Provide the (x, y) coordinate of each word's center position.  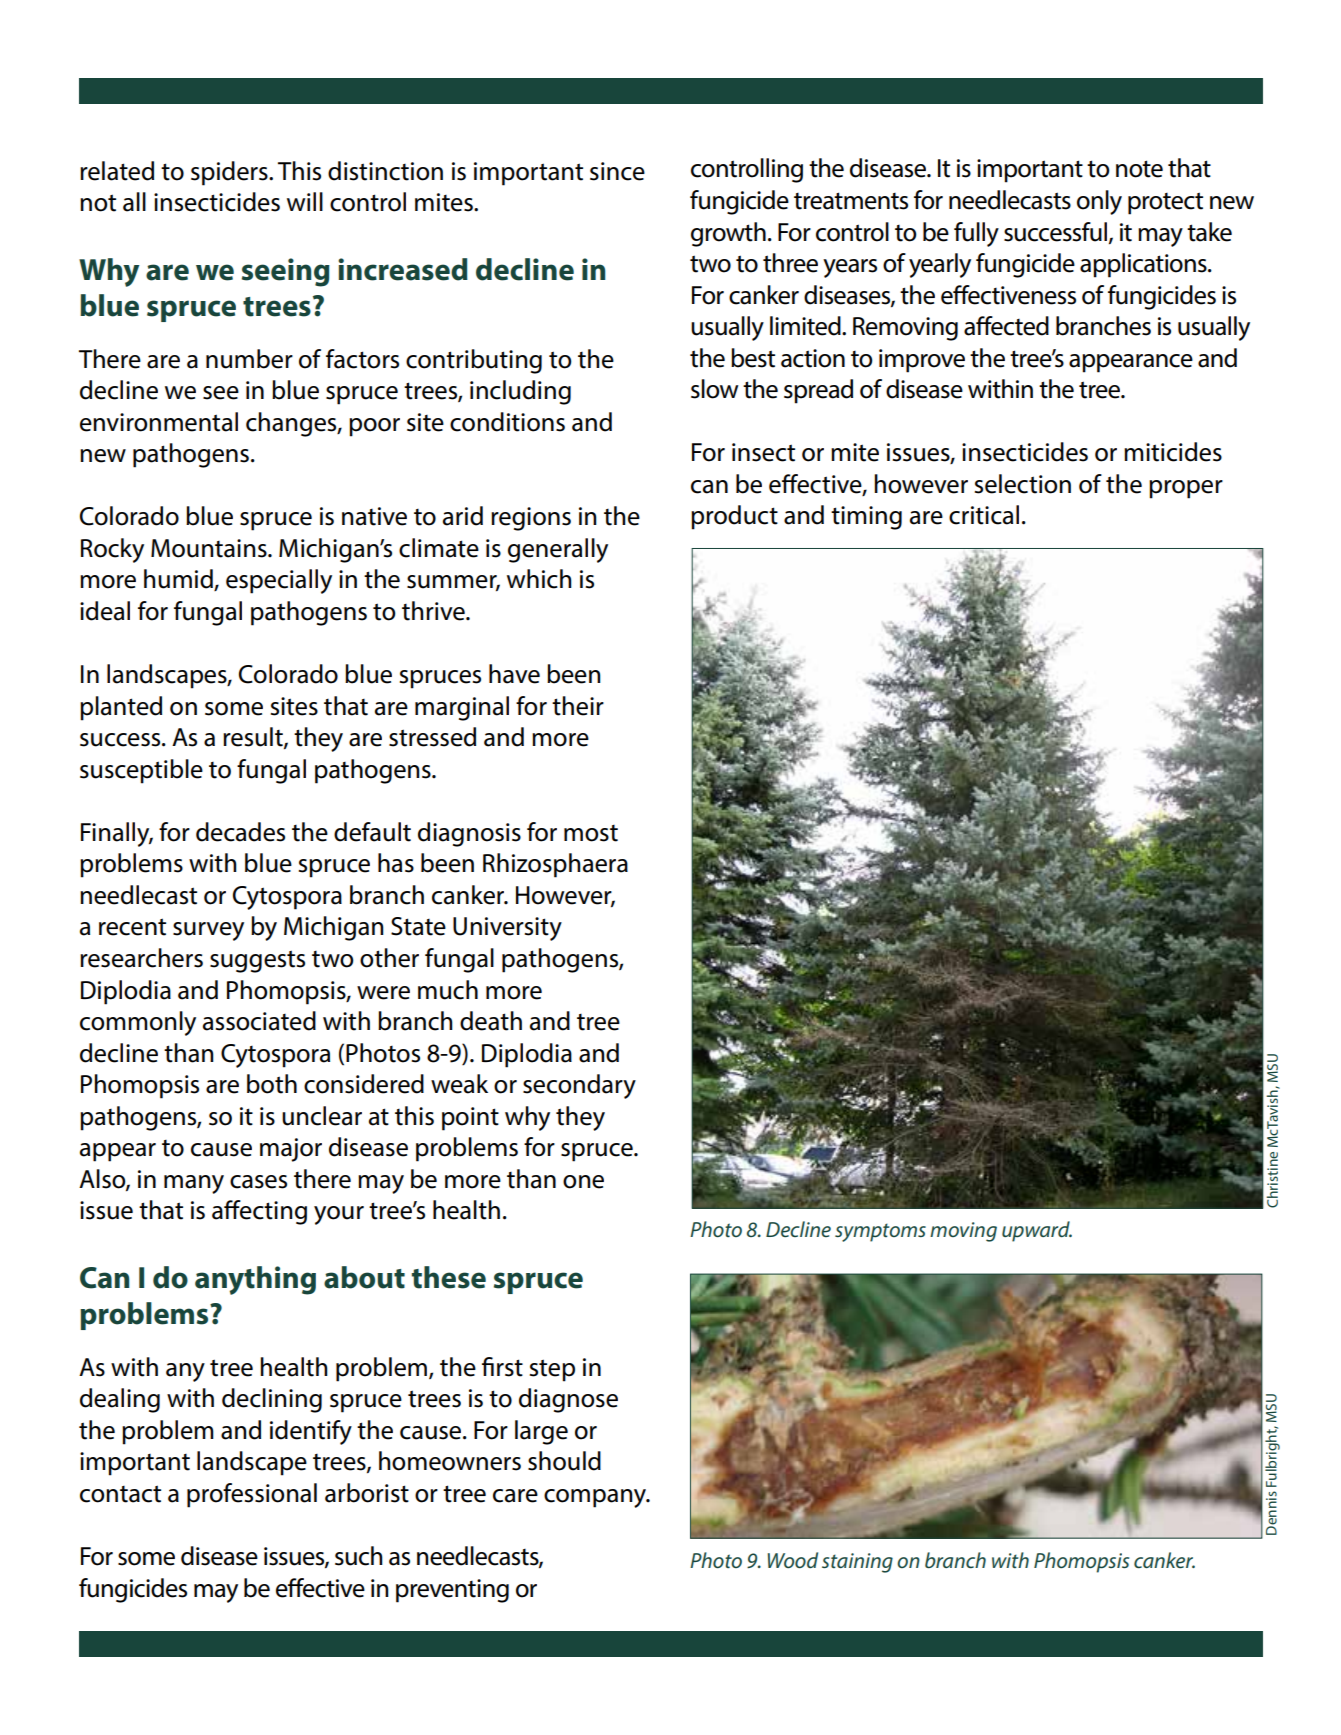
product (734, 517)
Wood (793, 1560)
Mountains (210, 548)
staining (857, 1563)
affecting (259, 1212)
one (583, 1182)
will (305, 201)
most (591, 833)
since (617, 171)
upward (1037, 1231)
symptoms (880, 1232)
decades (240, 832)
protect (1165, 203)
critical (984, 515)
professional (252, 1495)
